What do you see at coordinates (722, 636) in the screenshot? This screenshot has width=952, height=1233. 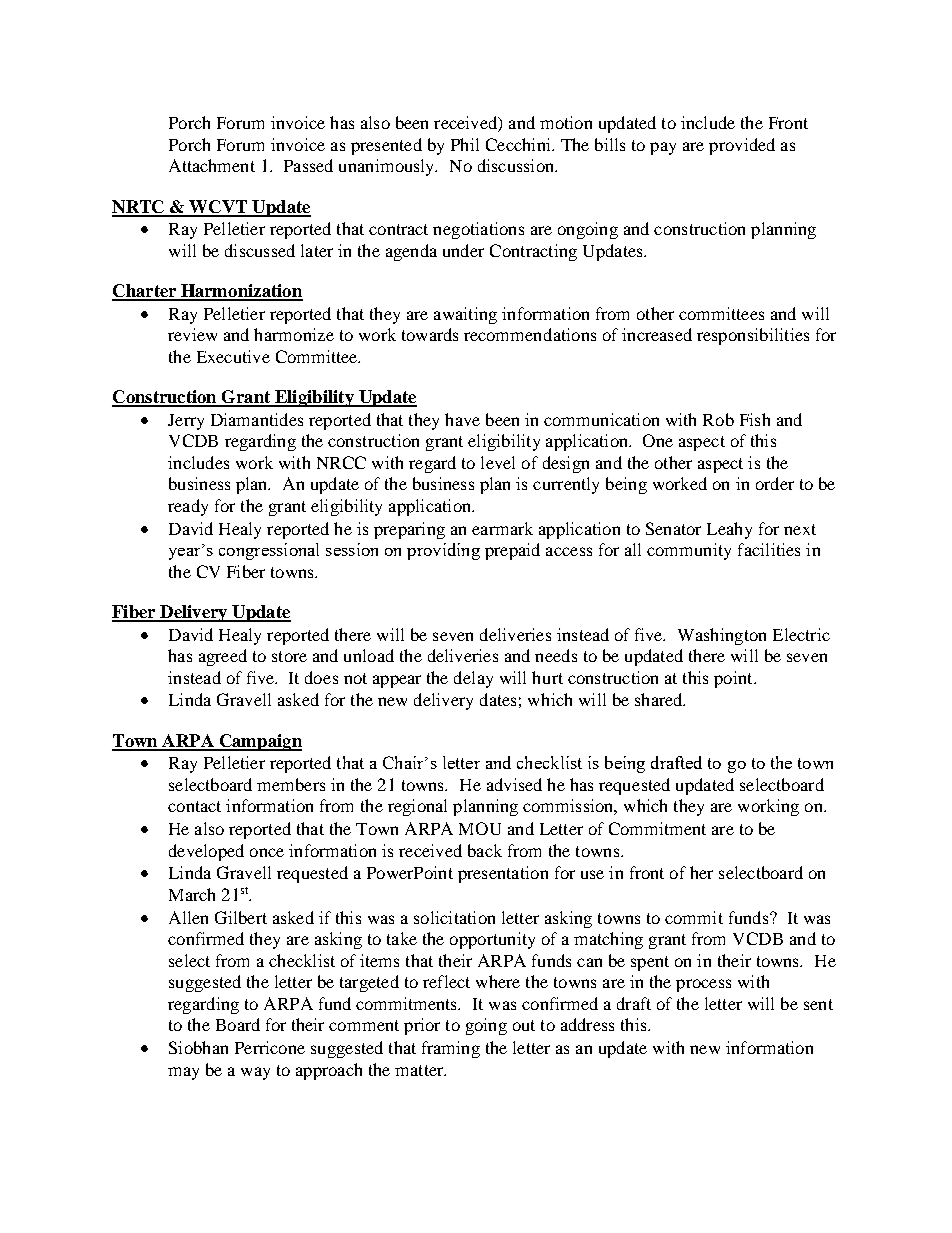 I see `Washington` at bounding box center [722, 636].
